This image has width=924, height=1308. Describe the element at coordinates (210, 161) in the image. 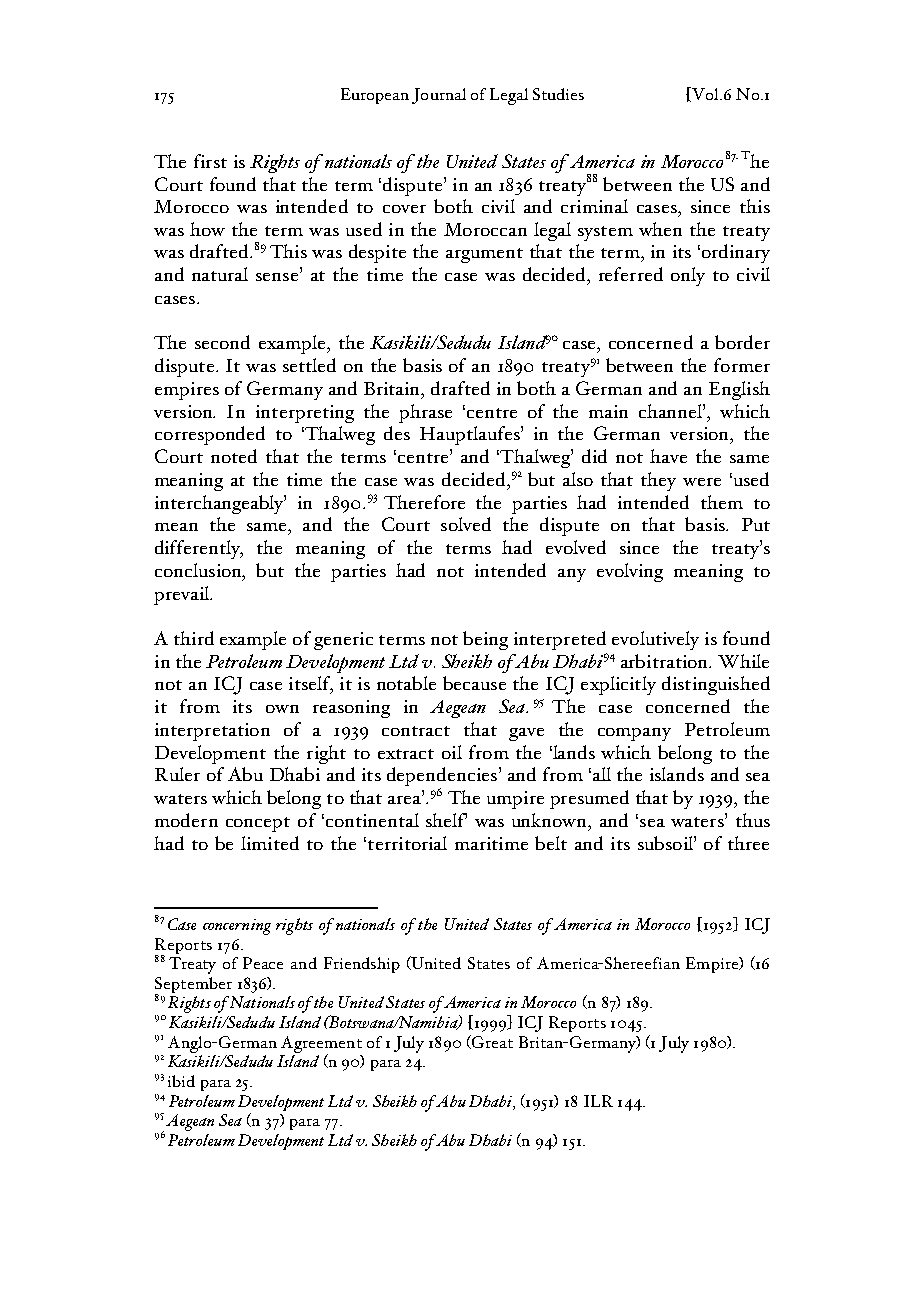

I see `first` at that location.
